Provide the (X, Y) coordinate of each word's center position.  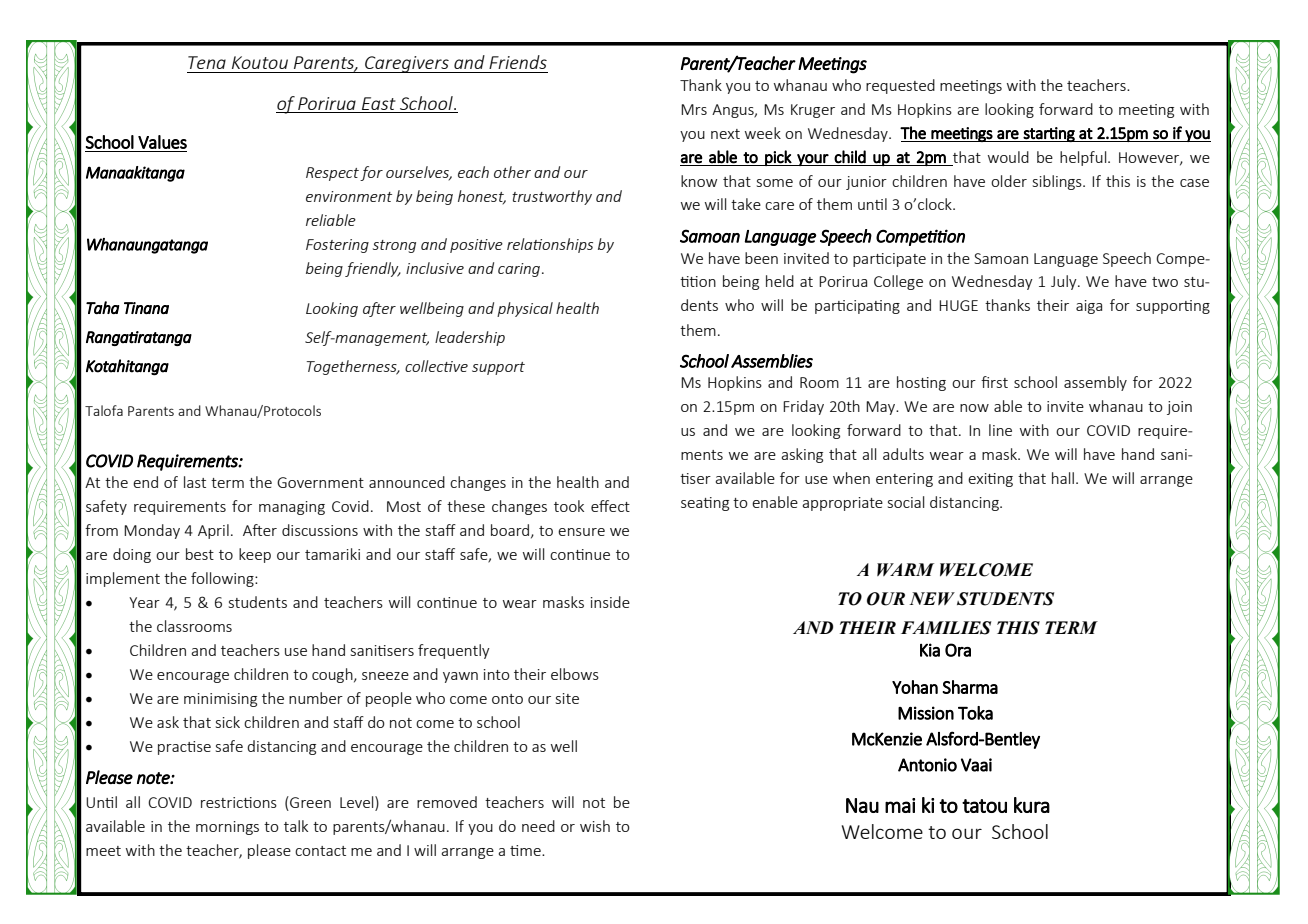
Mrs (694, 109)
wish (595, 826)
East (379, 103)
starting (1049, 134)
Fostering (337, 246)
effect (610, 506)
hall (1063, 478)
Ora (958, 650)
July (1065, 282)
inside (610, 602)
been (761, 258)
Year (144, 602)
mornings (227, 828)
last (195, 482)
